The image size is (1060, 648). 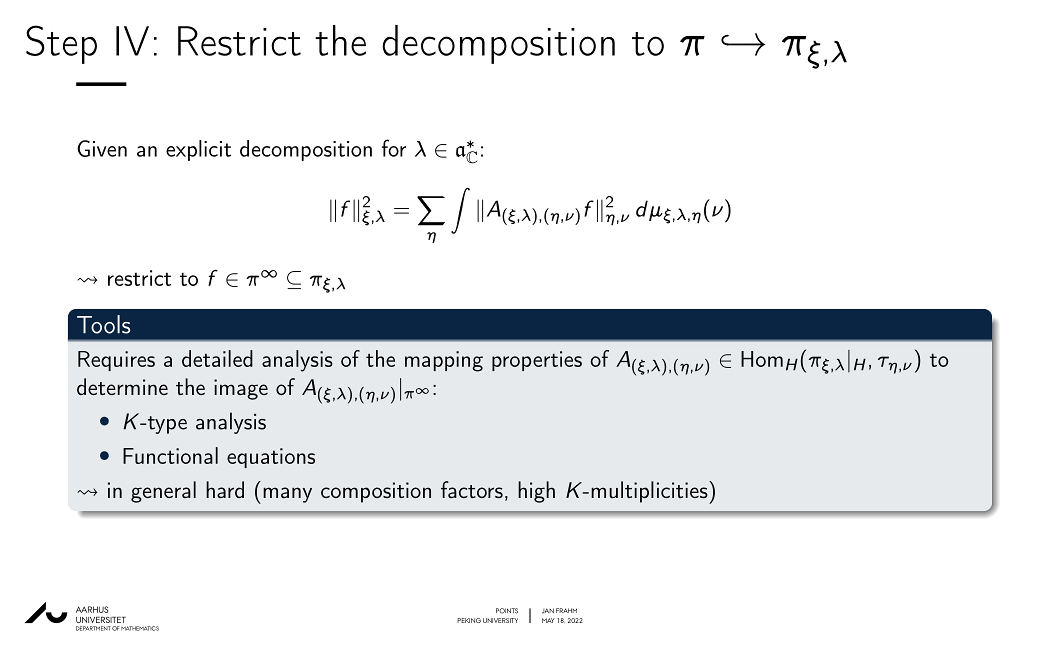 I want to click on POINTS, so click(x=507, y=611).
